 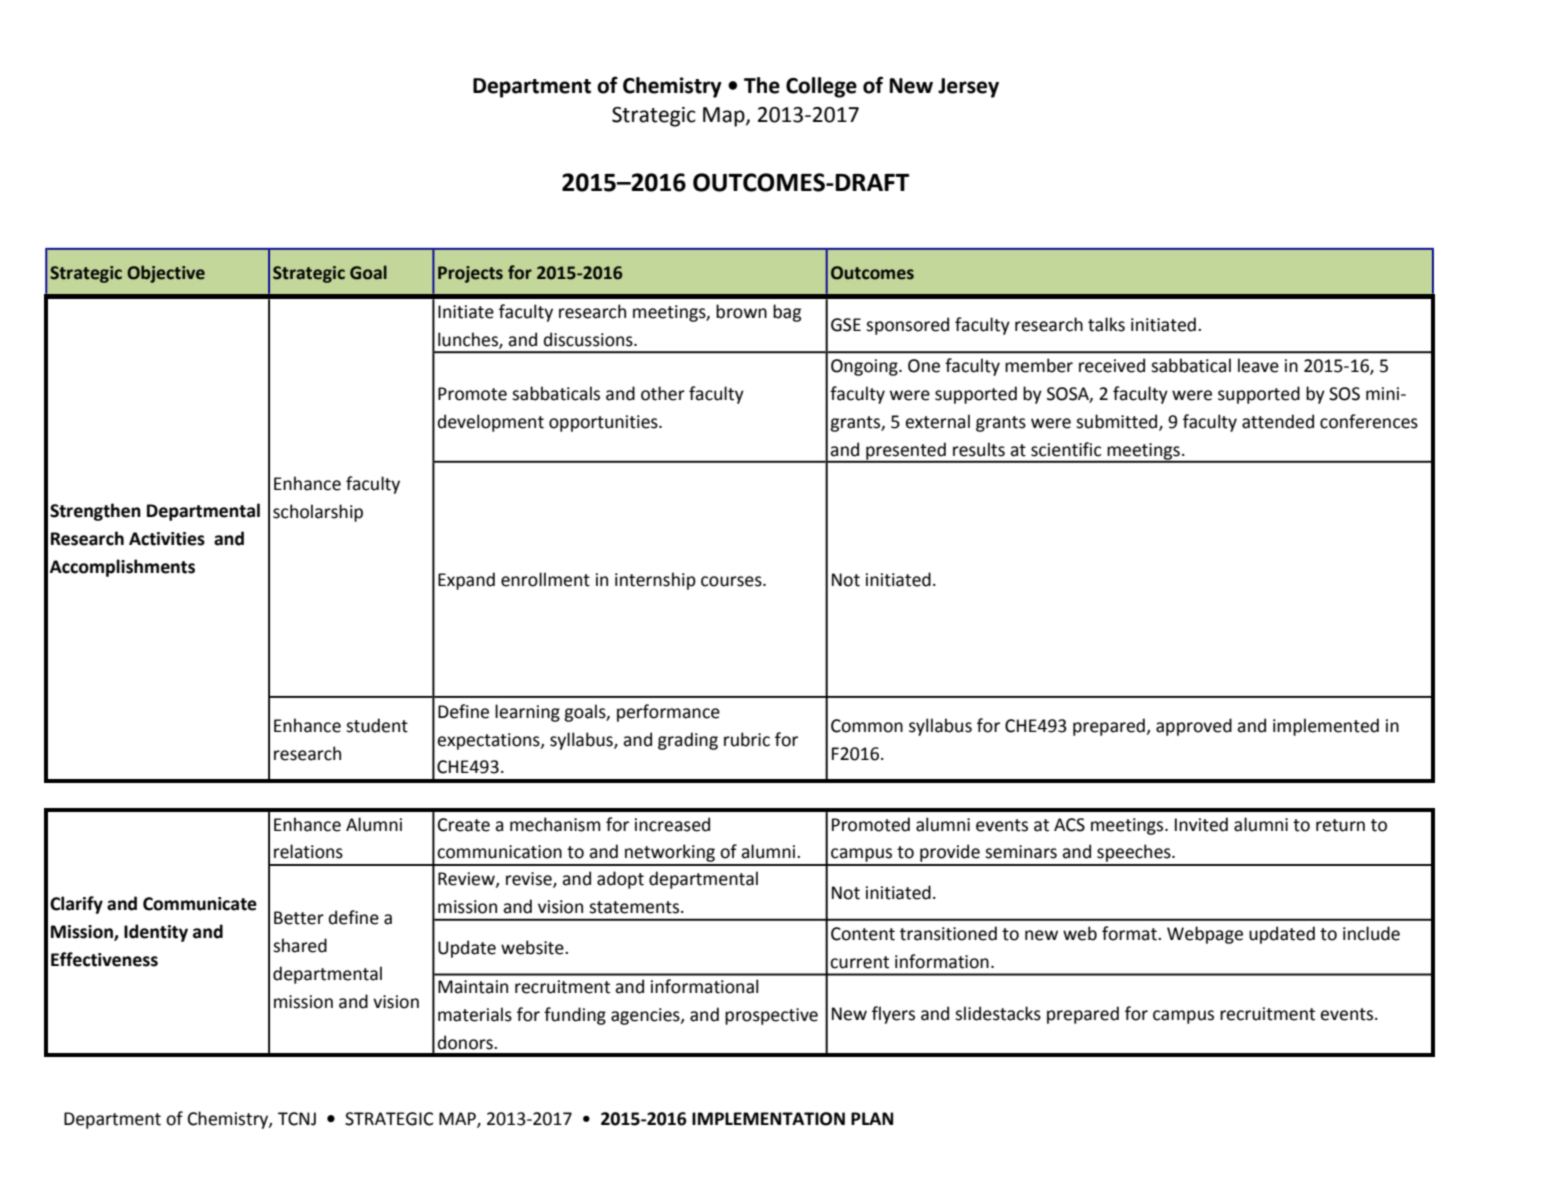 I want to click on Accomplishments, so click(x=122, y=568).
